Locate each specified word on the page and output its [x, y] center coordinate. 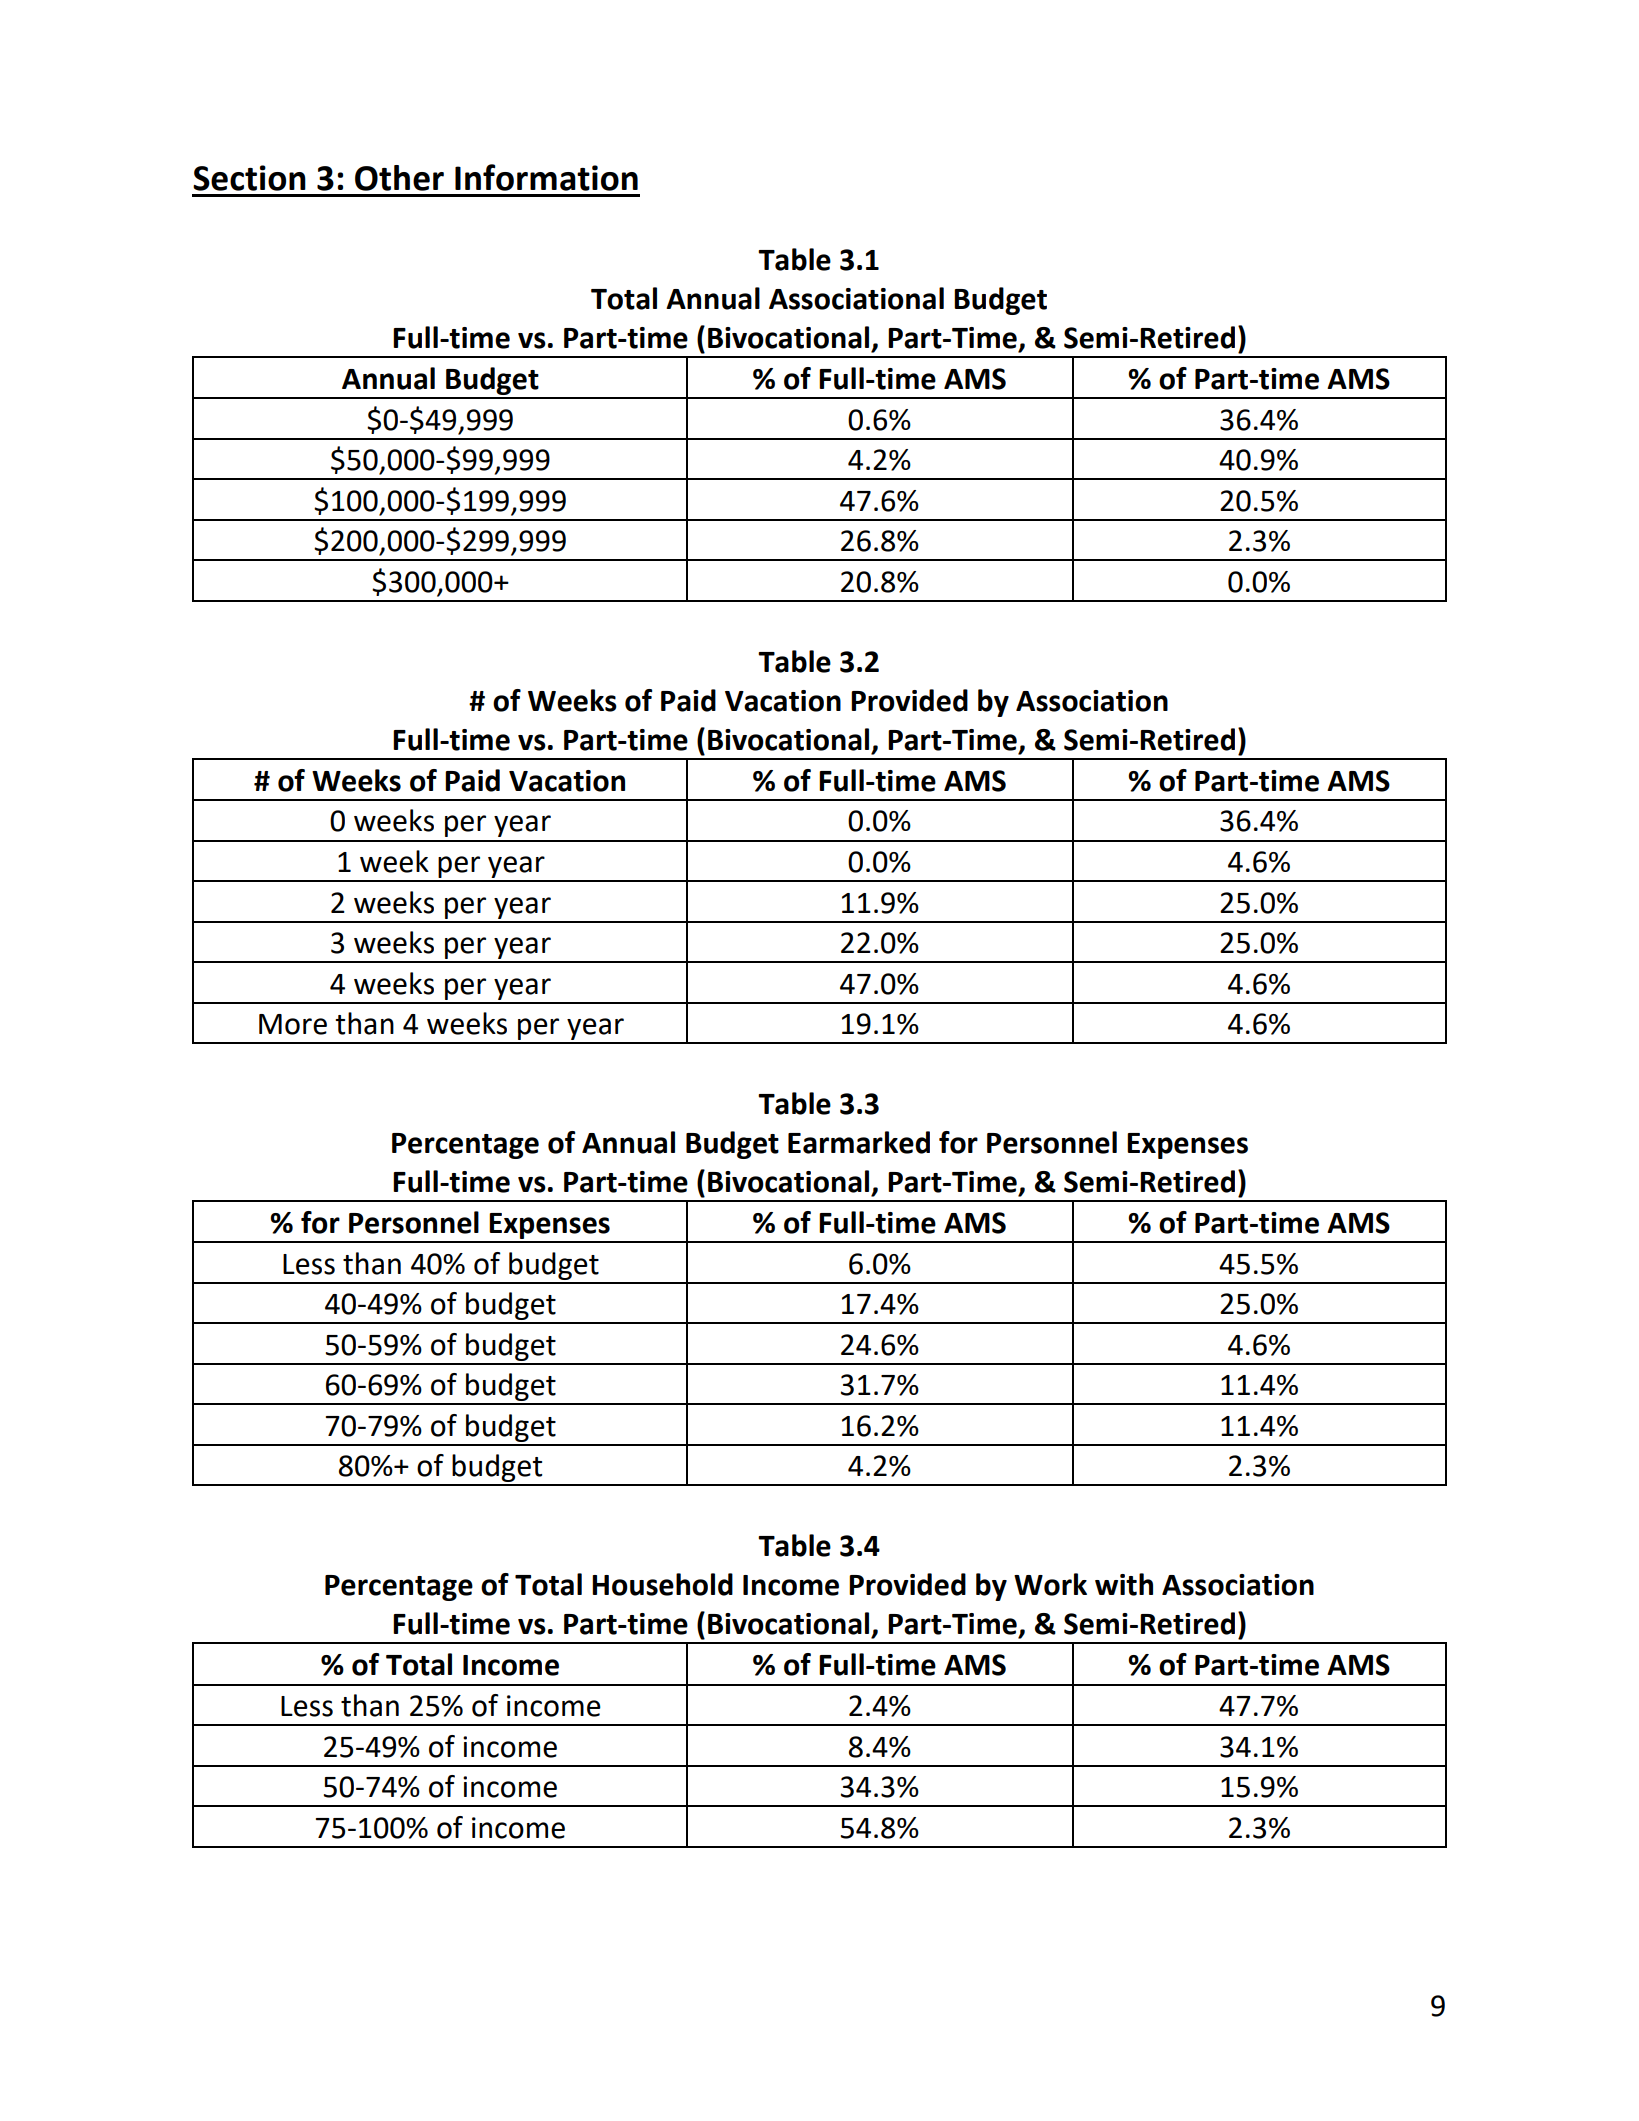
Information [546, 177]
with [1124, 1584]
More [293, 1024]
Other [399, 178]
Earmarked [859, 1142]
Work [1050, 1584]
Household [662, 1584]
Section [249, 178]
